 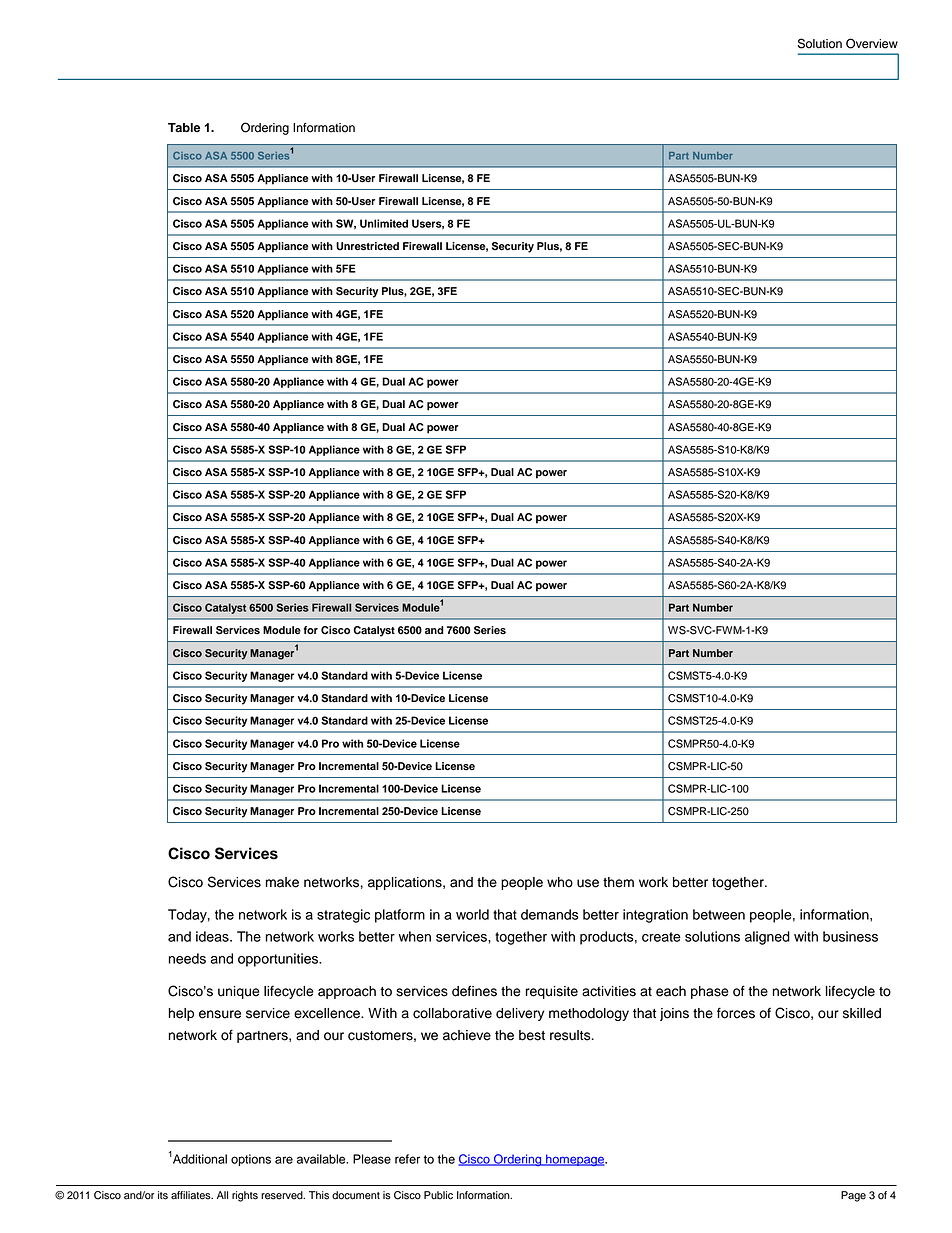 I want to click on Unlimited, so click(x=384, y=223).
